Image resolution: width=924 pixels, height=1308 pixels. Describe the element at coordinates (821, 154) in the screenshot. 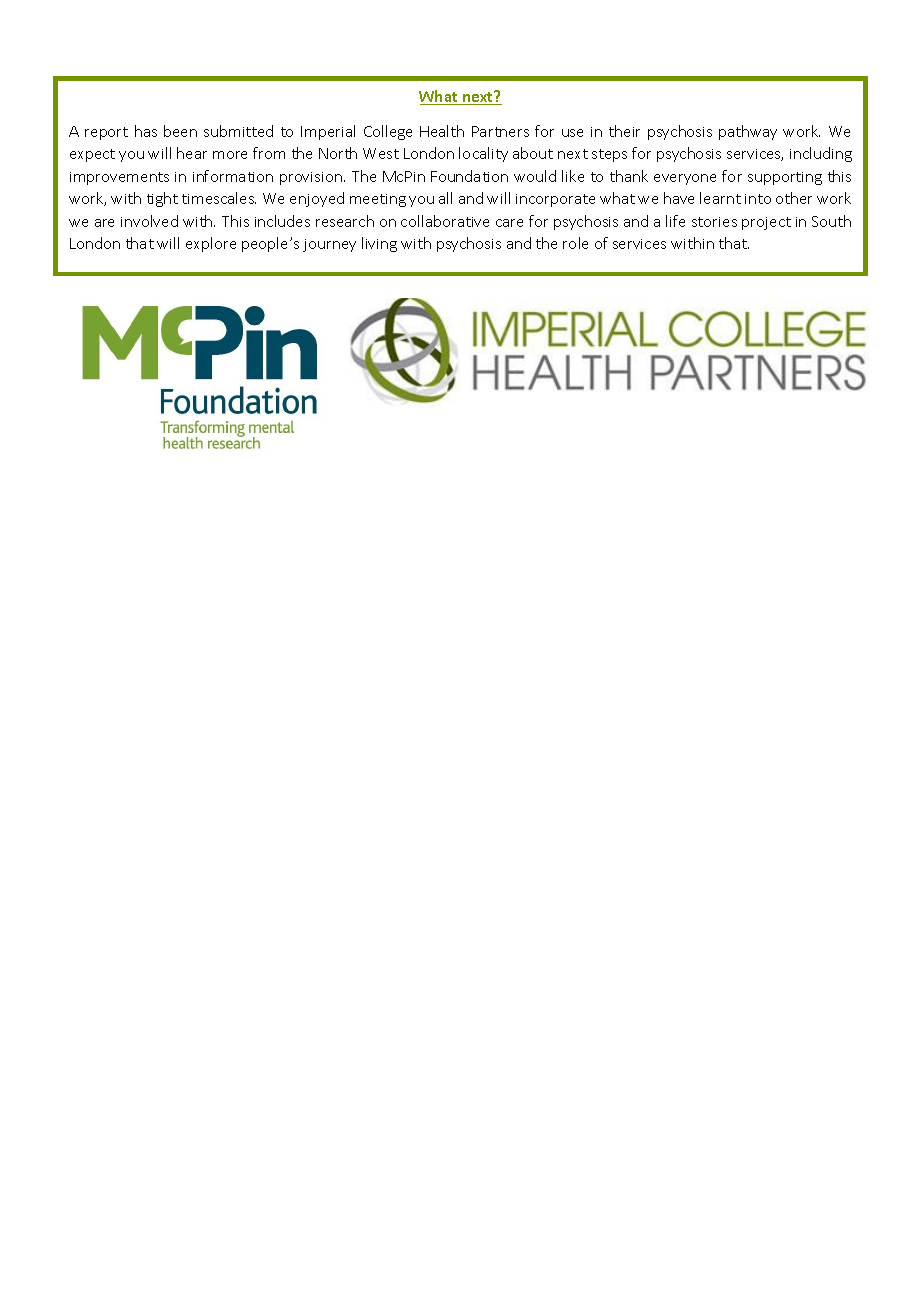

I see `including` at that location.
